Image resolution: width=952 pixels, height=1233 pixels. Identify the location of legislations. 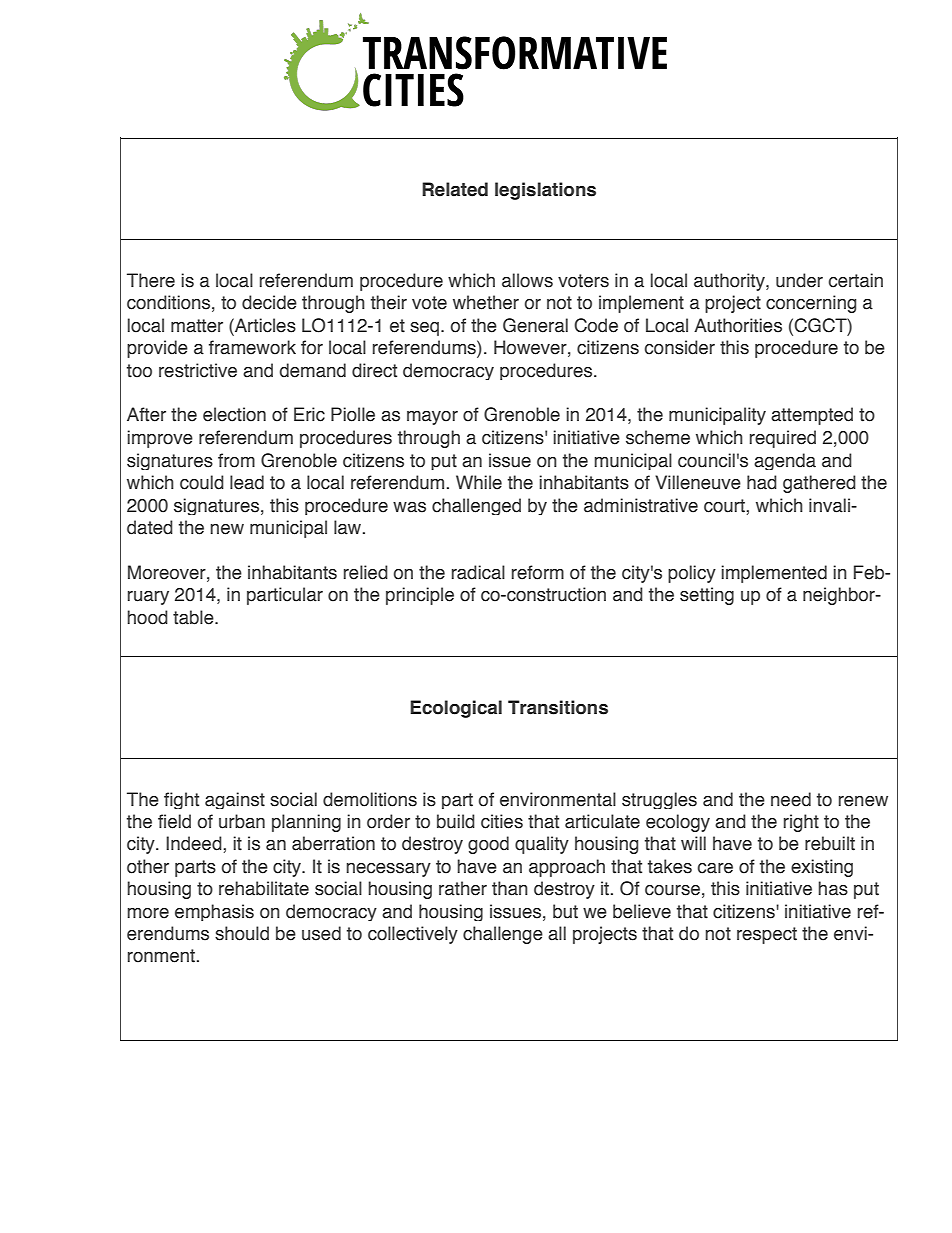
(545, 191).
